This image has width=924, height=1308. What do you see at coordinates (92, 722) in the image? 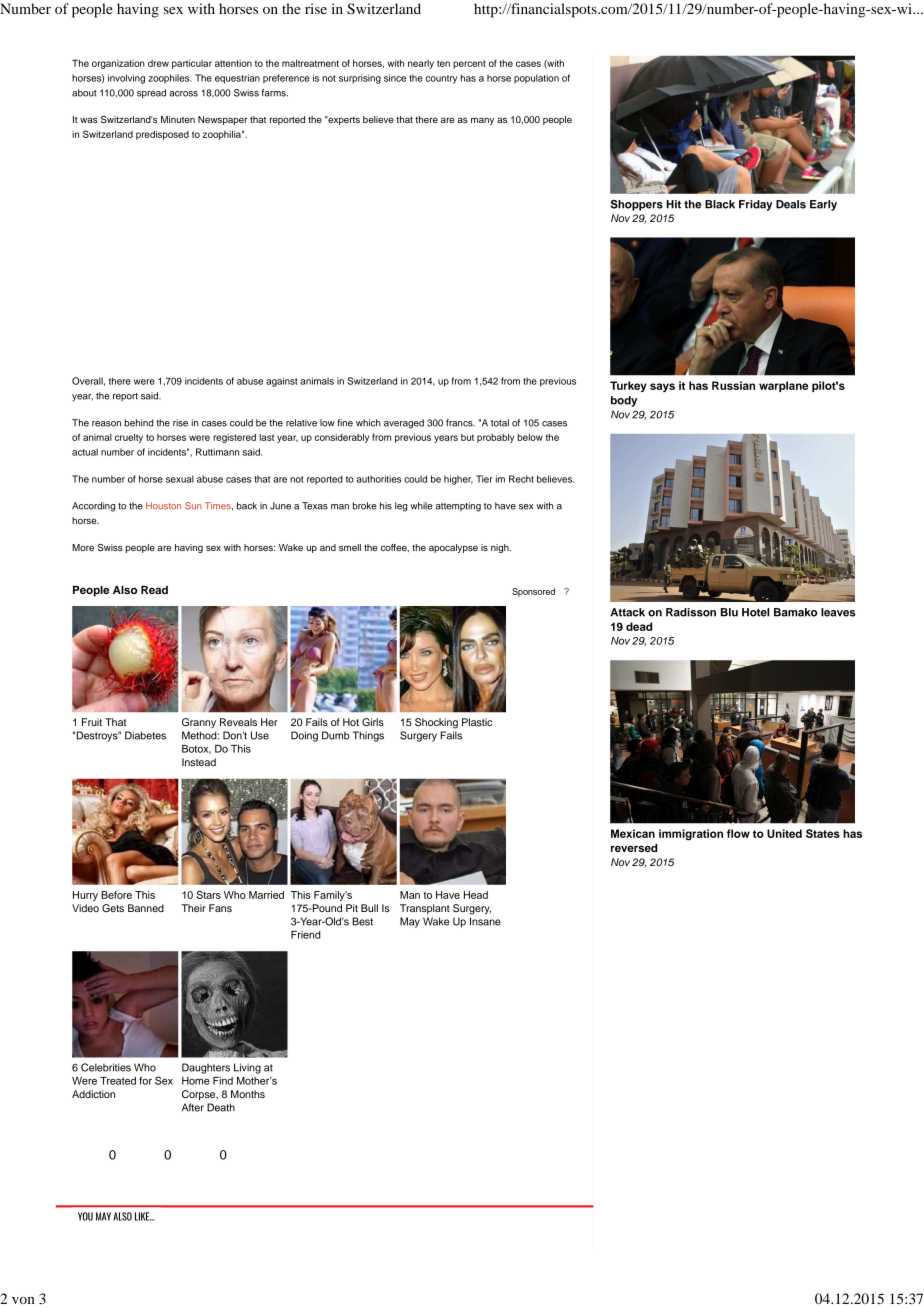
I see `Fruit` at bounding box center [92, 722].
